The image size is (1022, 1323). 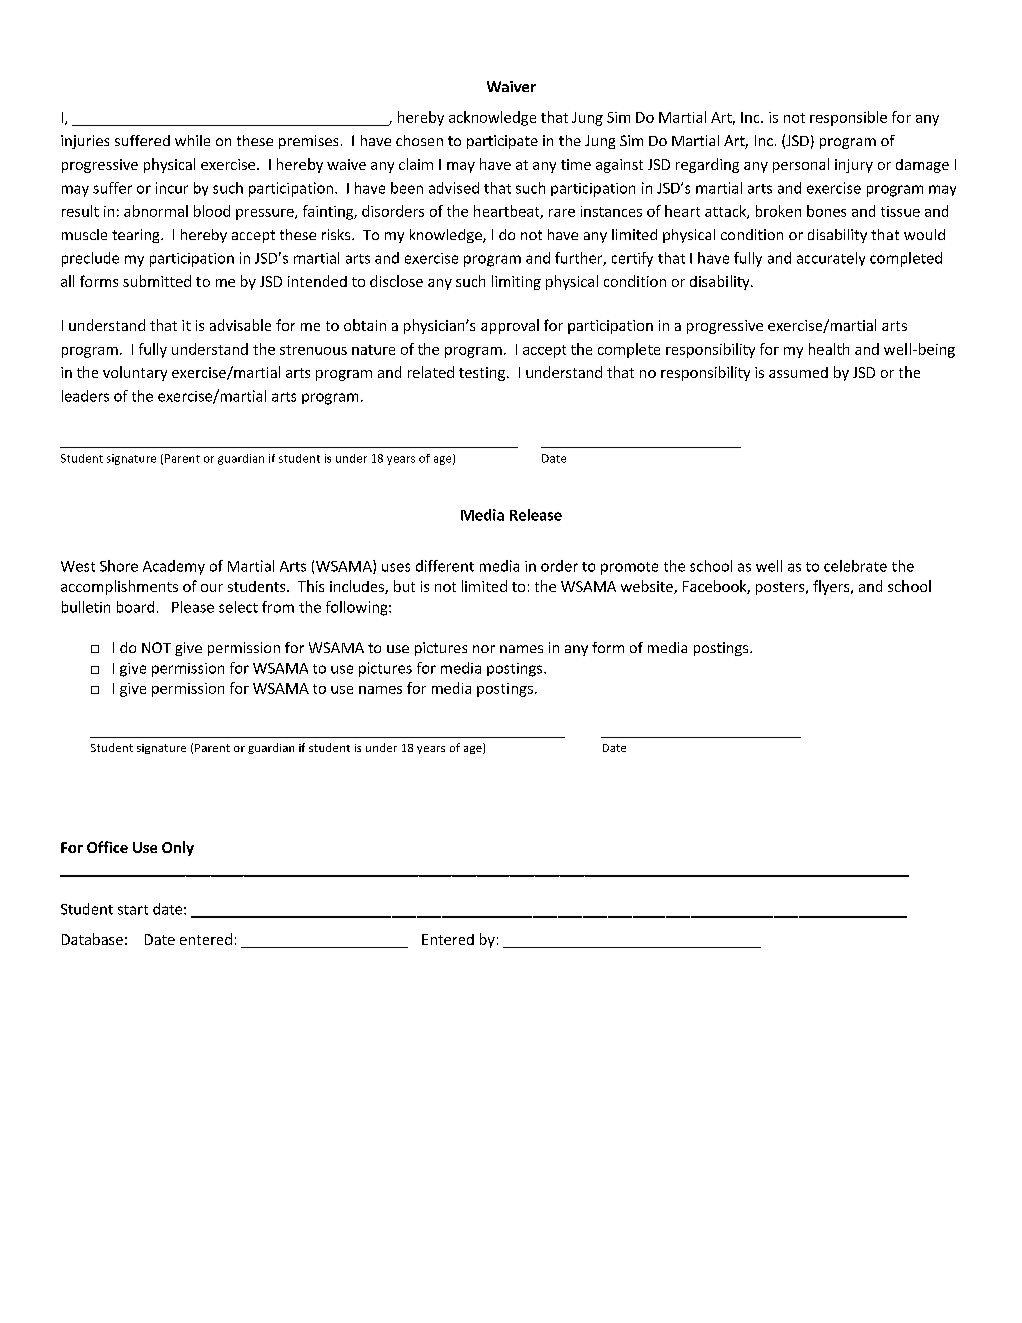 What do you see at coordinates (174, 567) in the document?
I see `Academy` at bounding box center [174, 567].
